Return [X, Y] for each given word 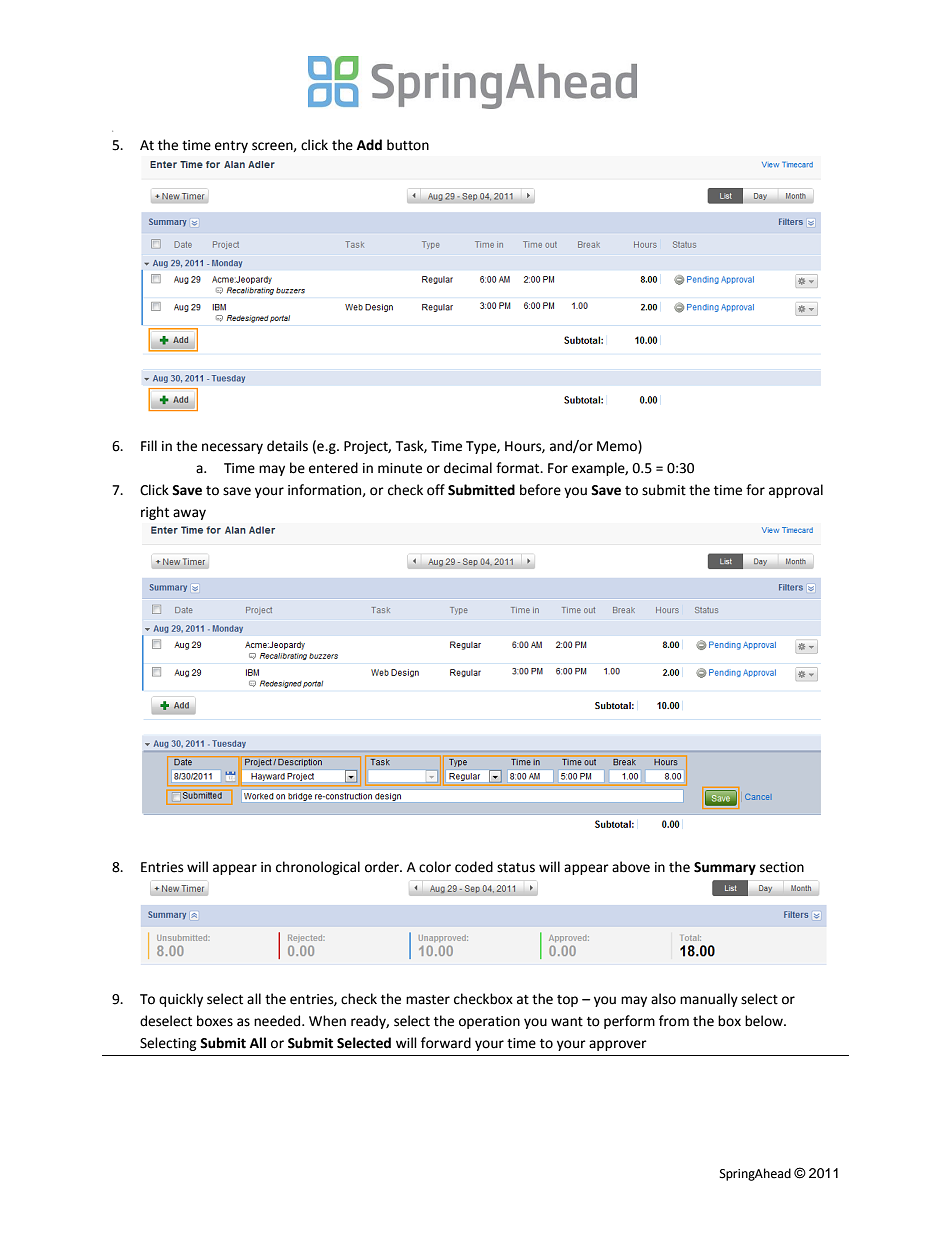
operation [489, 1022]
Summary [725, 868]
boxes [215, 1021]
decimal [468, 468]
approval [796, 491]
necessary [232, 448]
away [189, 514]
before [540, 490]
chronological [318, 868]
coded [474, 867]
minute [400, 468]
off [436, 490]
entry [231, 147]
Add [369, 145]
